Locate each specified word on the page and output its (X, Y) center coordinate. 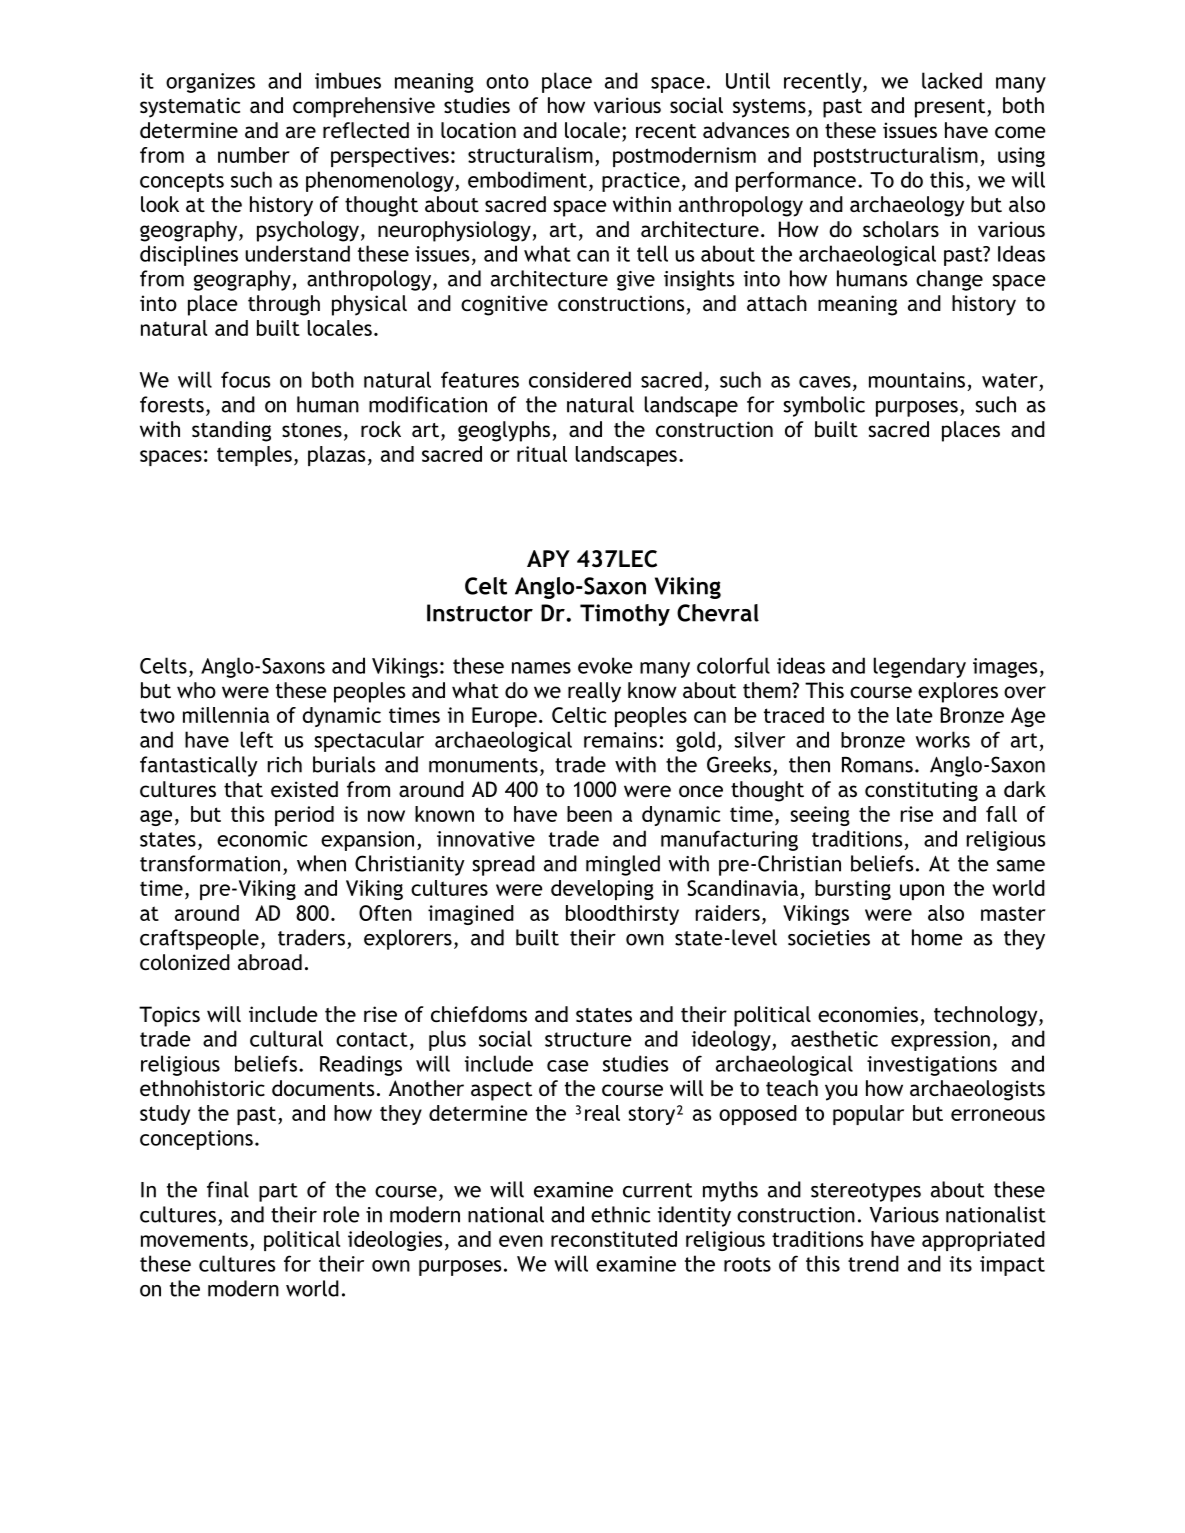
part (278, 1192)
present (951, 108)
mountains (917, 380)
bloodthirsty (622, 915)
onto (507, 81)
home (937, 937)
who (196, 690)
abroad (270, 962)
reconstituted (614, 1239)
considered (580, 379)
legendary (920, 667)
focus (245, 379)
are (301, 132)
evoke (605, 665)
